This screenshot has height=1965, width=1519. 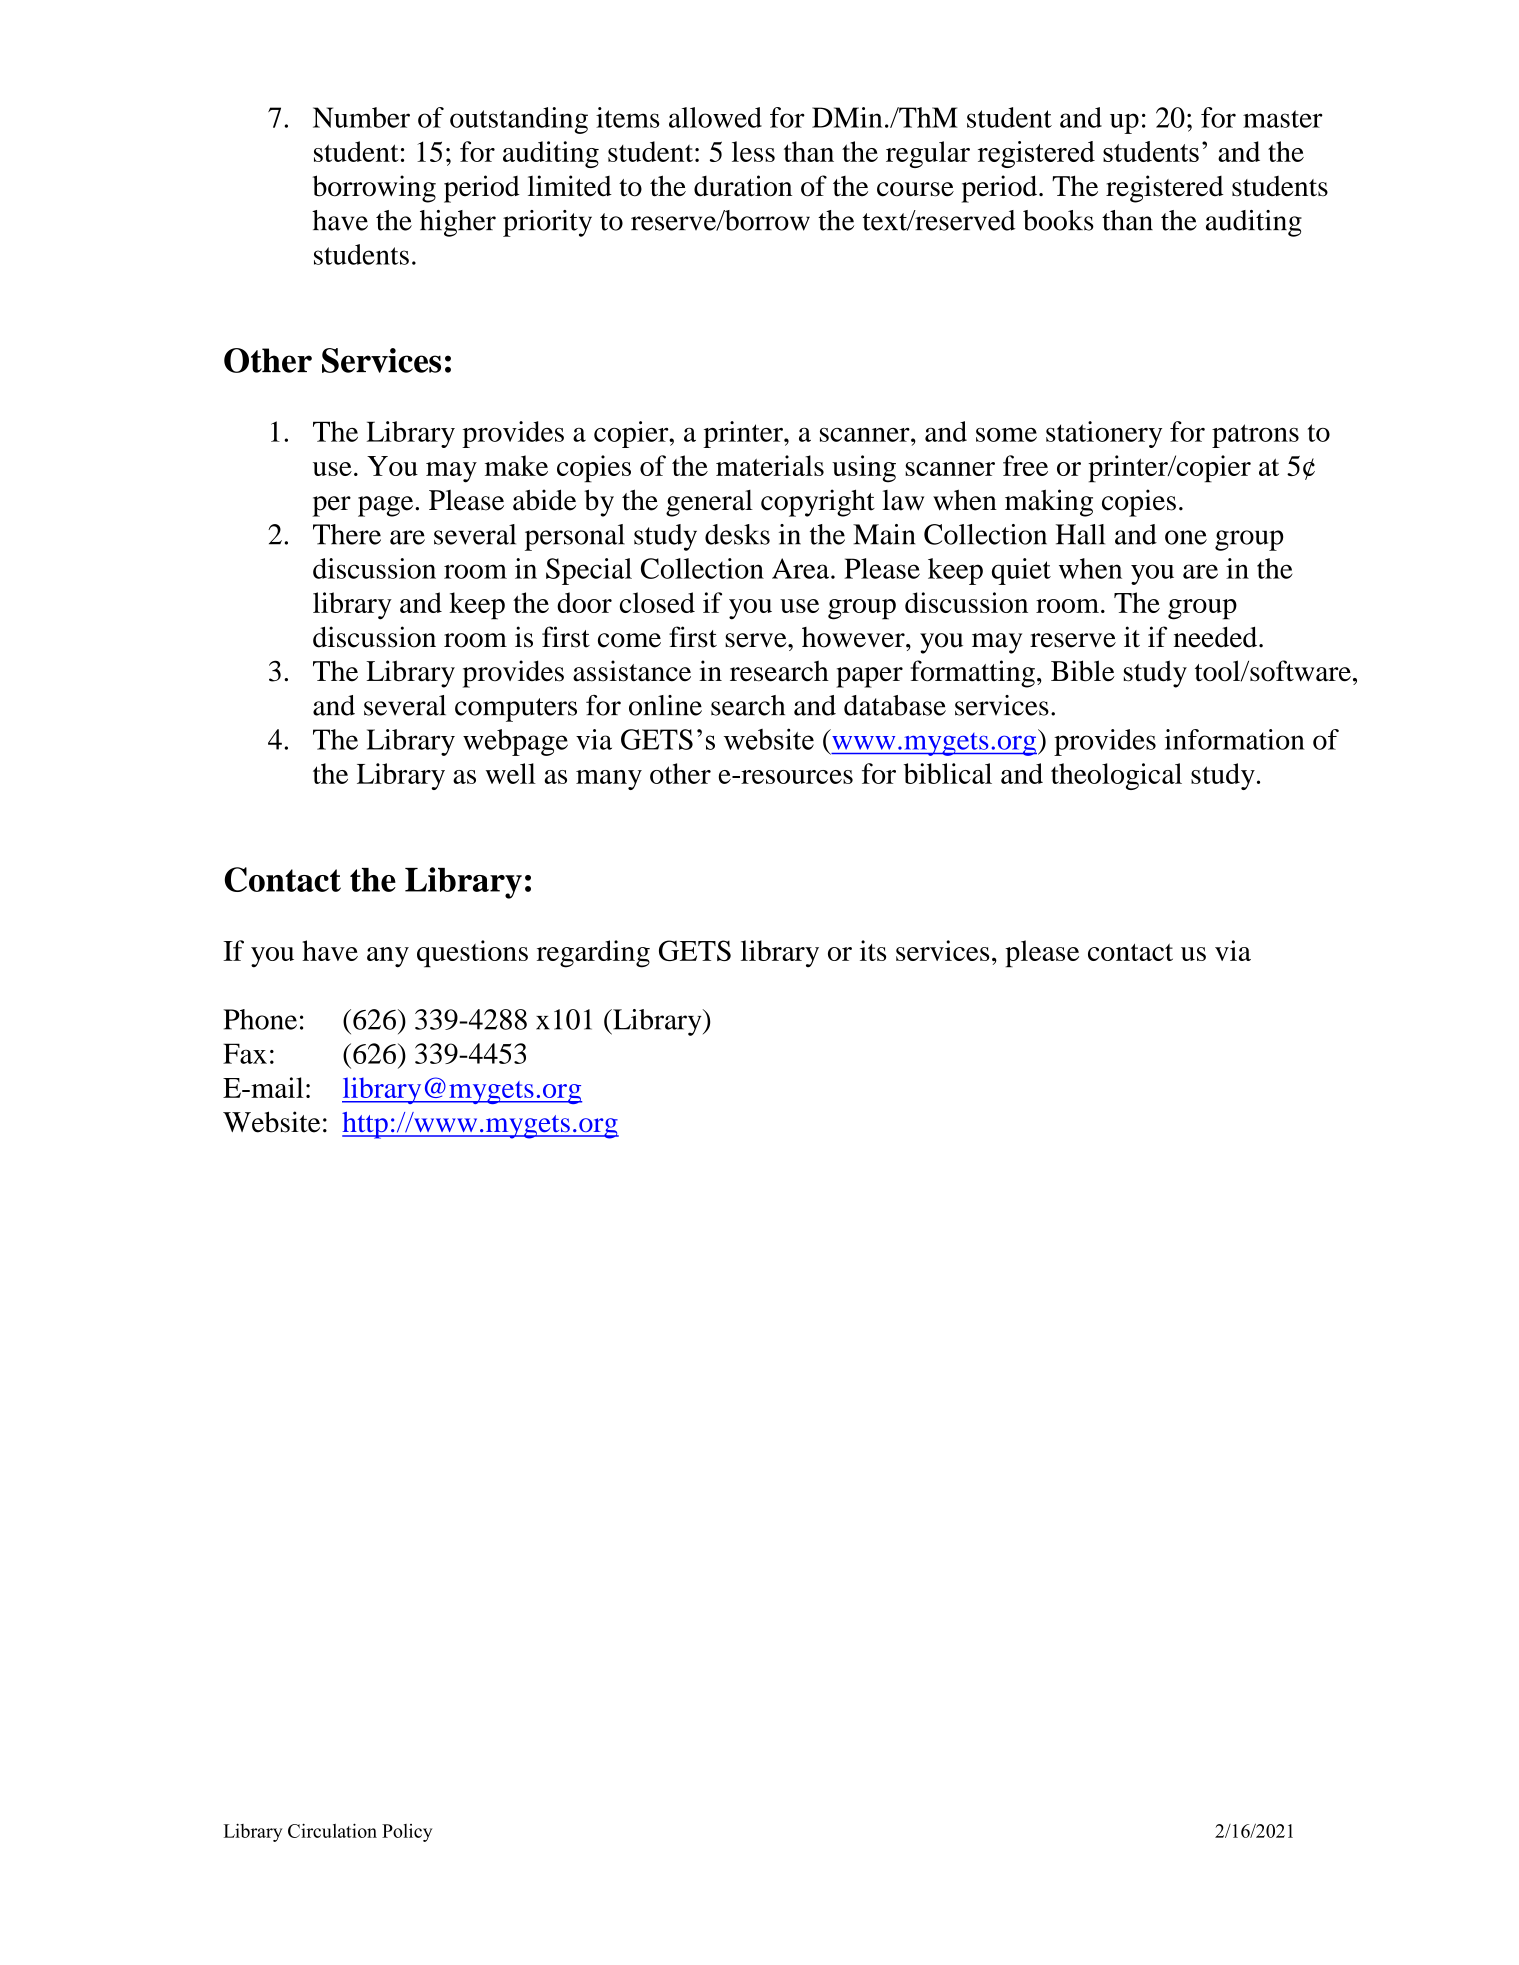 What do you see at coordinates (948, 773) in the screenshot?
I see `biblical` at bounding box center [948, 773].
